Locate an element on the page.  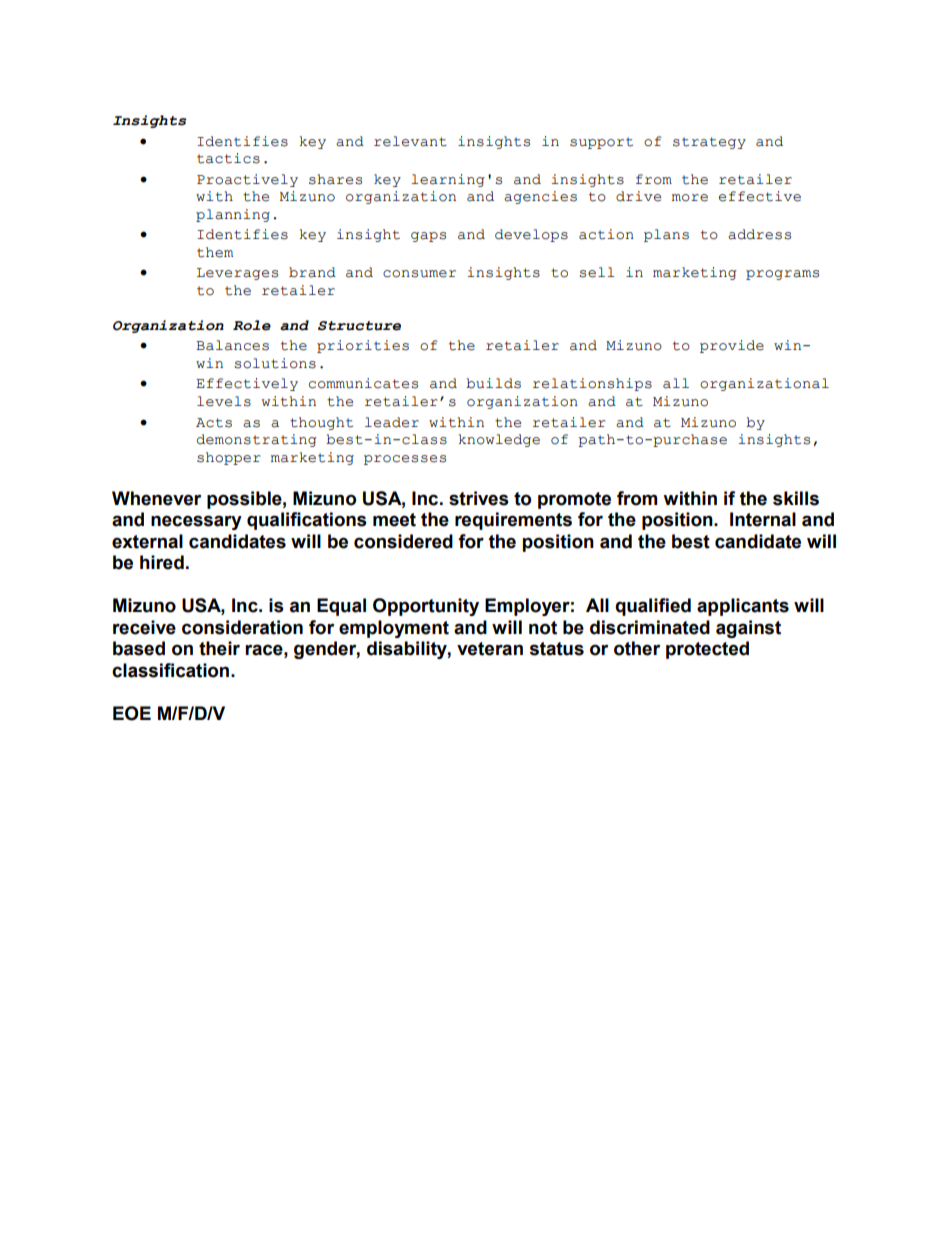
provide is located at coordinates (732, 346).
